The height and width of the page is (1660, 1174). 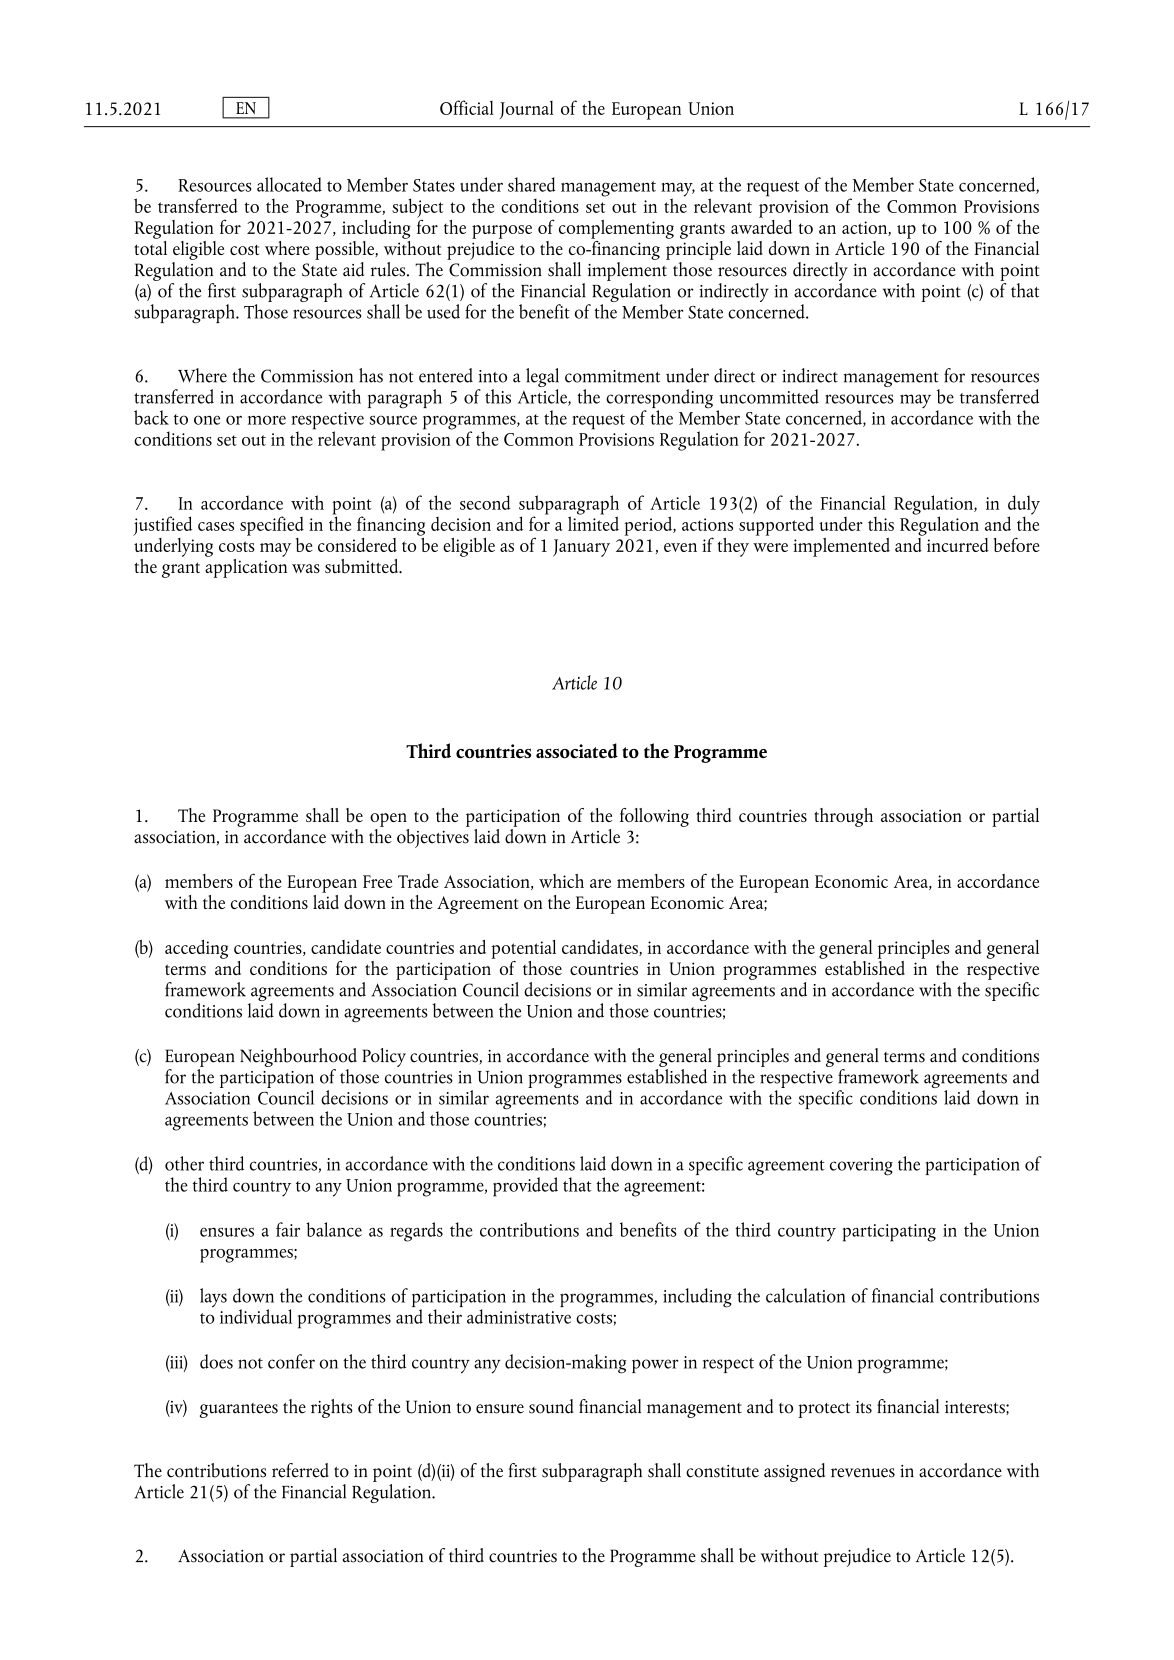 I want to click on covering, so click(x=861, y=1167).
